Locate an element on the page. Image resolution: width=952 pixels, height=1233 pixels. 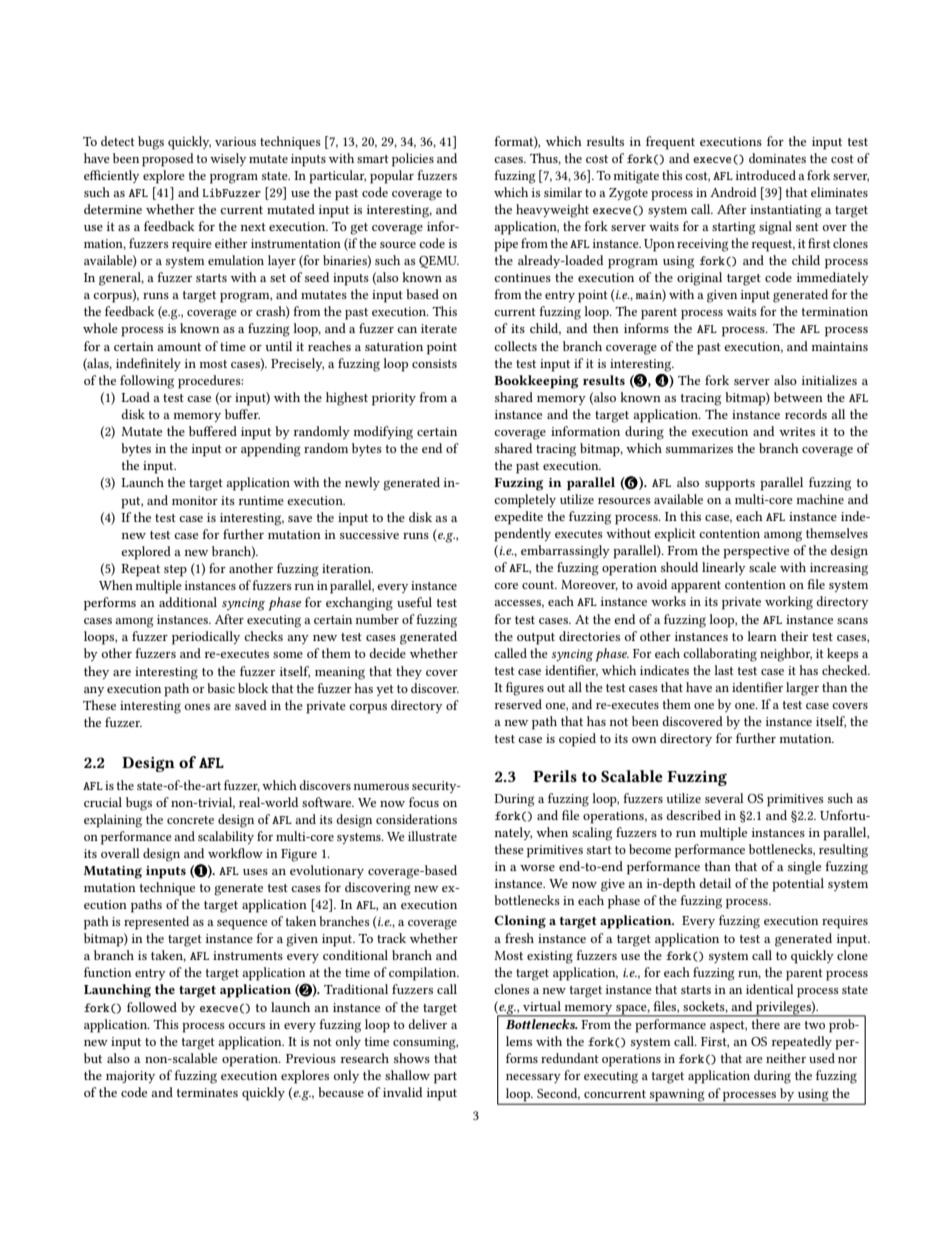
monitor is located at coordinates (195, 500).
